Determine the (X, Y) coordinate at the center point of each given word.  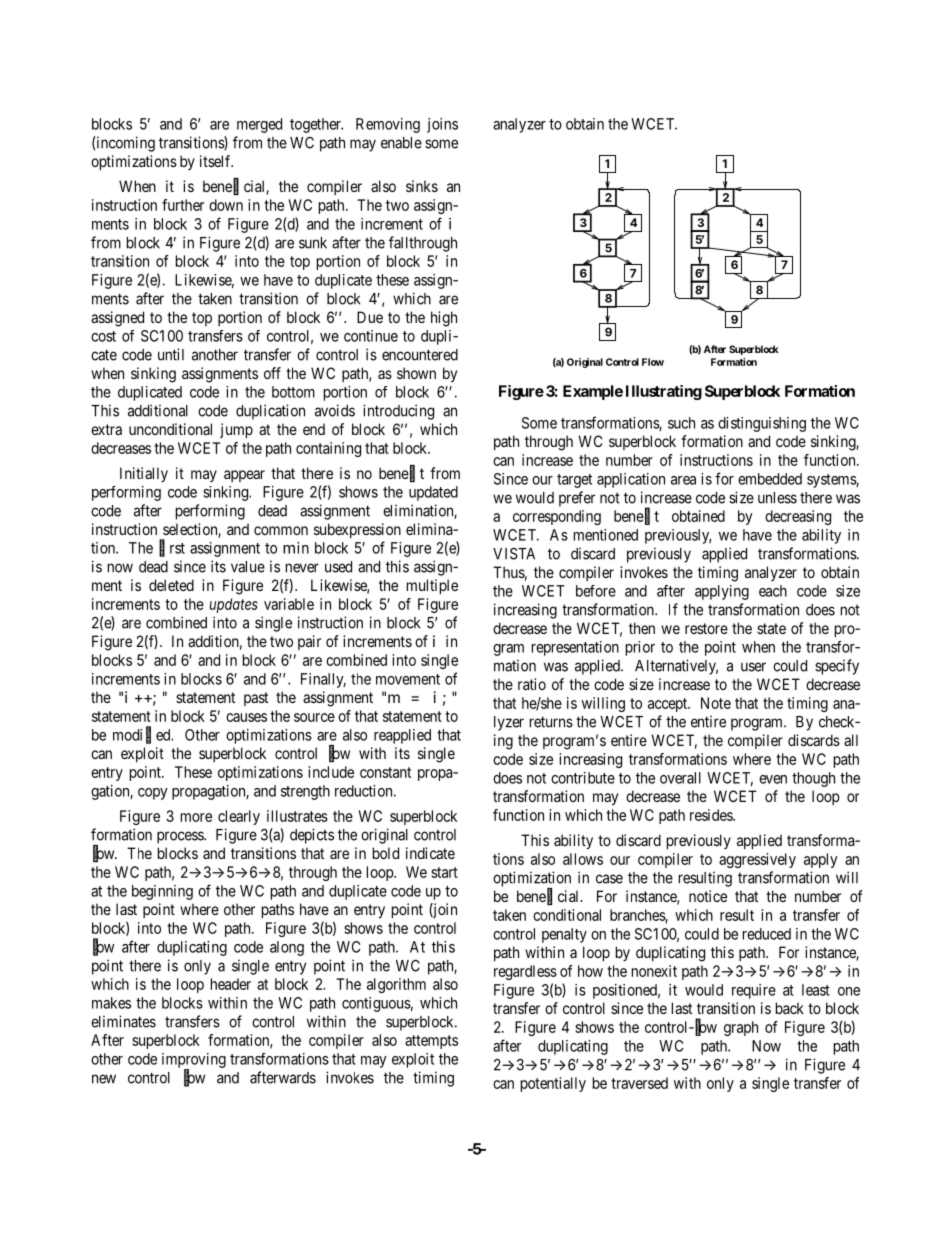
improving (194, 1061)
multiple (432, 586)
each (773, 591)
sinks (422, 186)
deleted (171, 585)
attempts (431, 1042)
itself (216, 161)
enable (401, 143)
